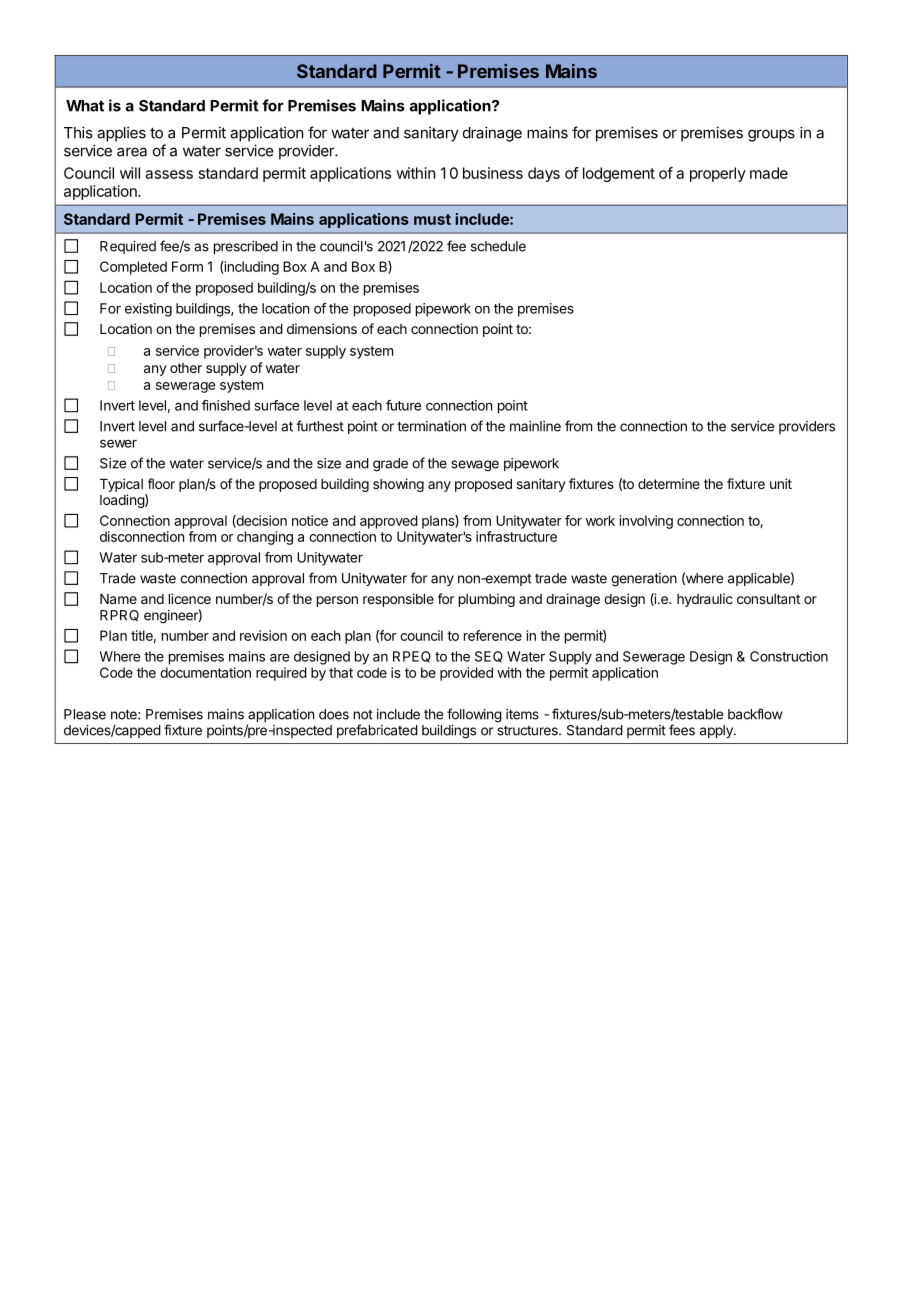 Image resolution: width=924 pixels, height=1308 pixels. What do you see at coordinates (85, 714) in the screenshot?
I see `Please` at bounding box center [85, 714].
